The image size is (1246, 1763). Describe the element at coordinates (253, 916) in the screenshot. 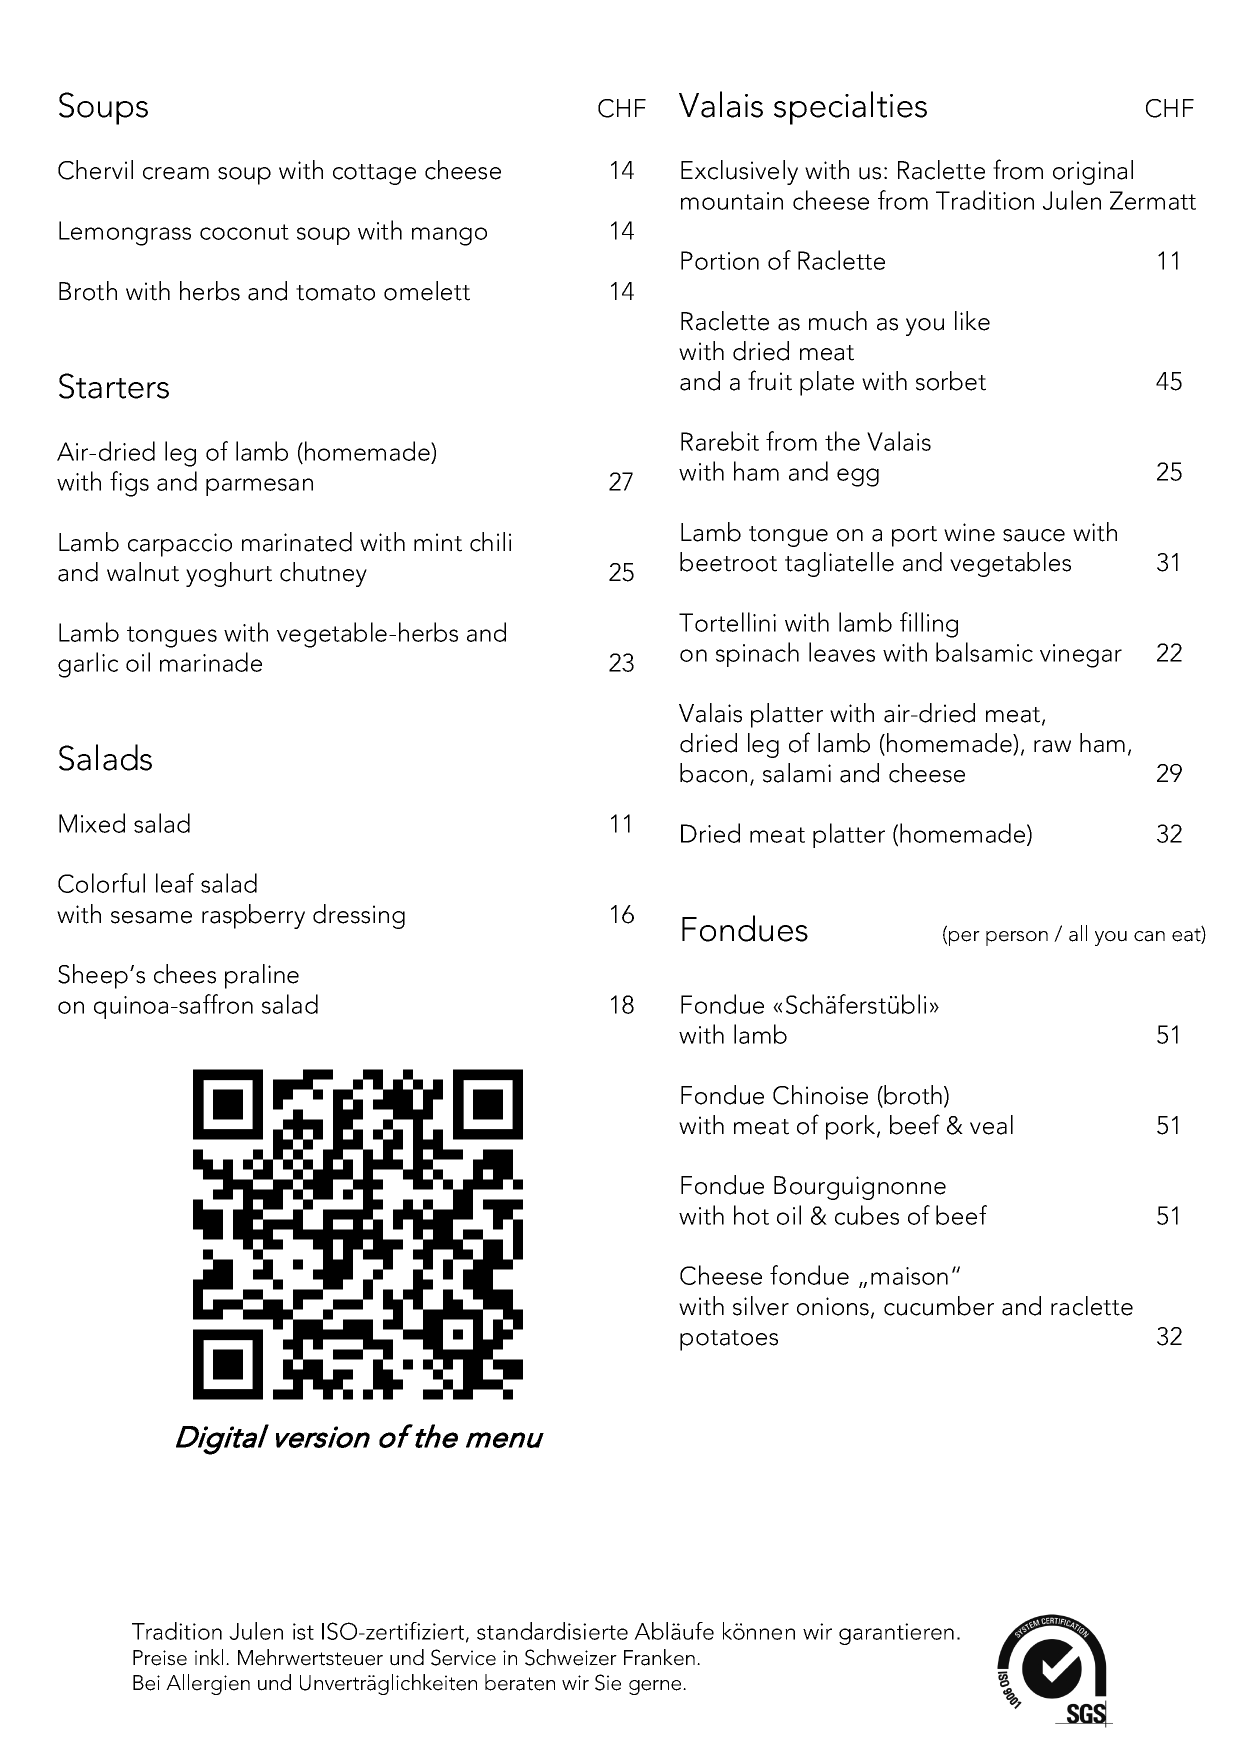

I see `raspberry` at that location.
